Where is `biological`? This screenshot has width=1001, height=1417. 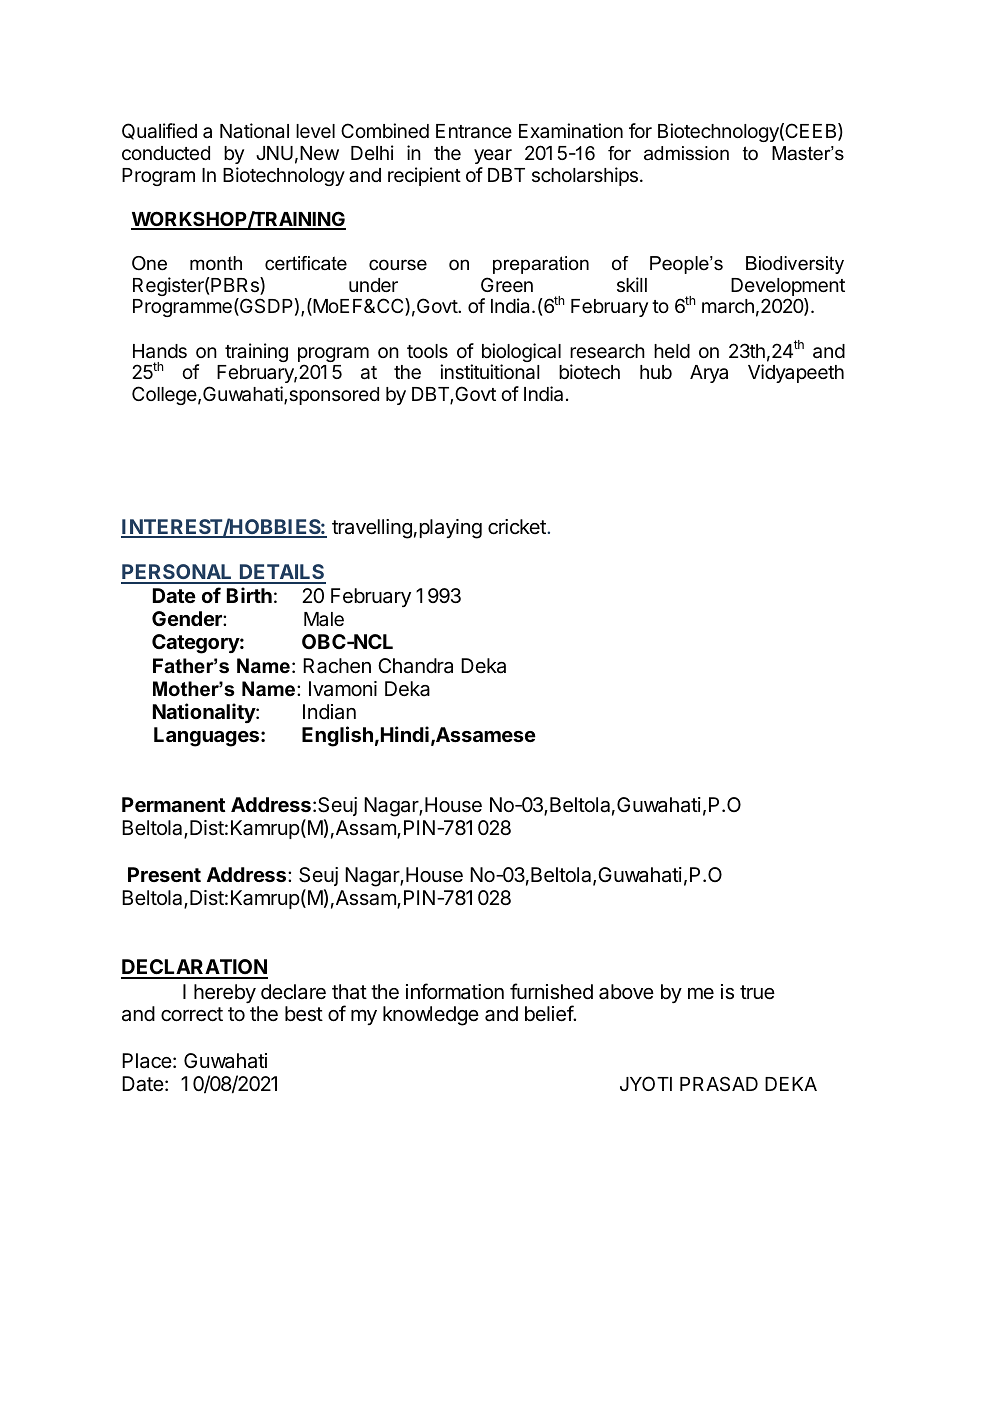 biological is located at coordinates (521, 354).
